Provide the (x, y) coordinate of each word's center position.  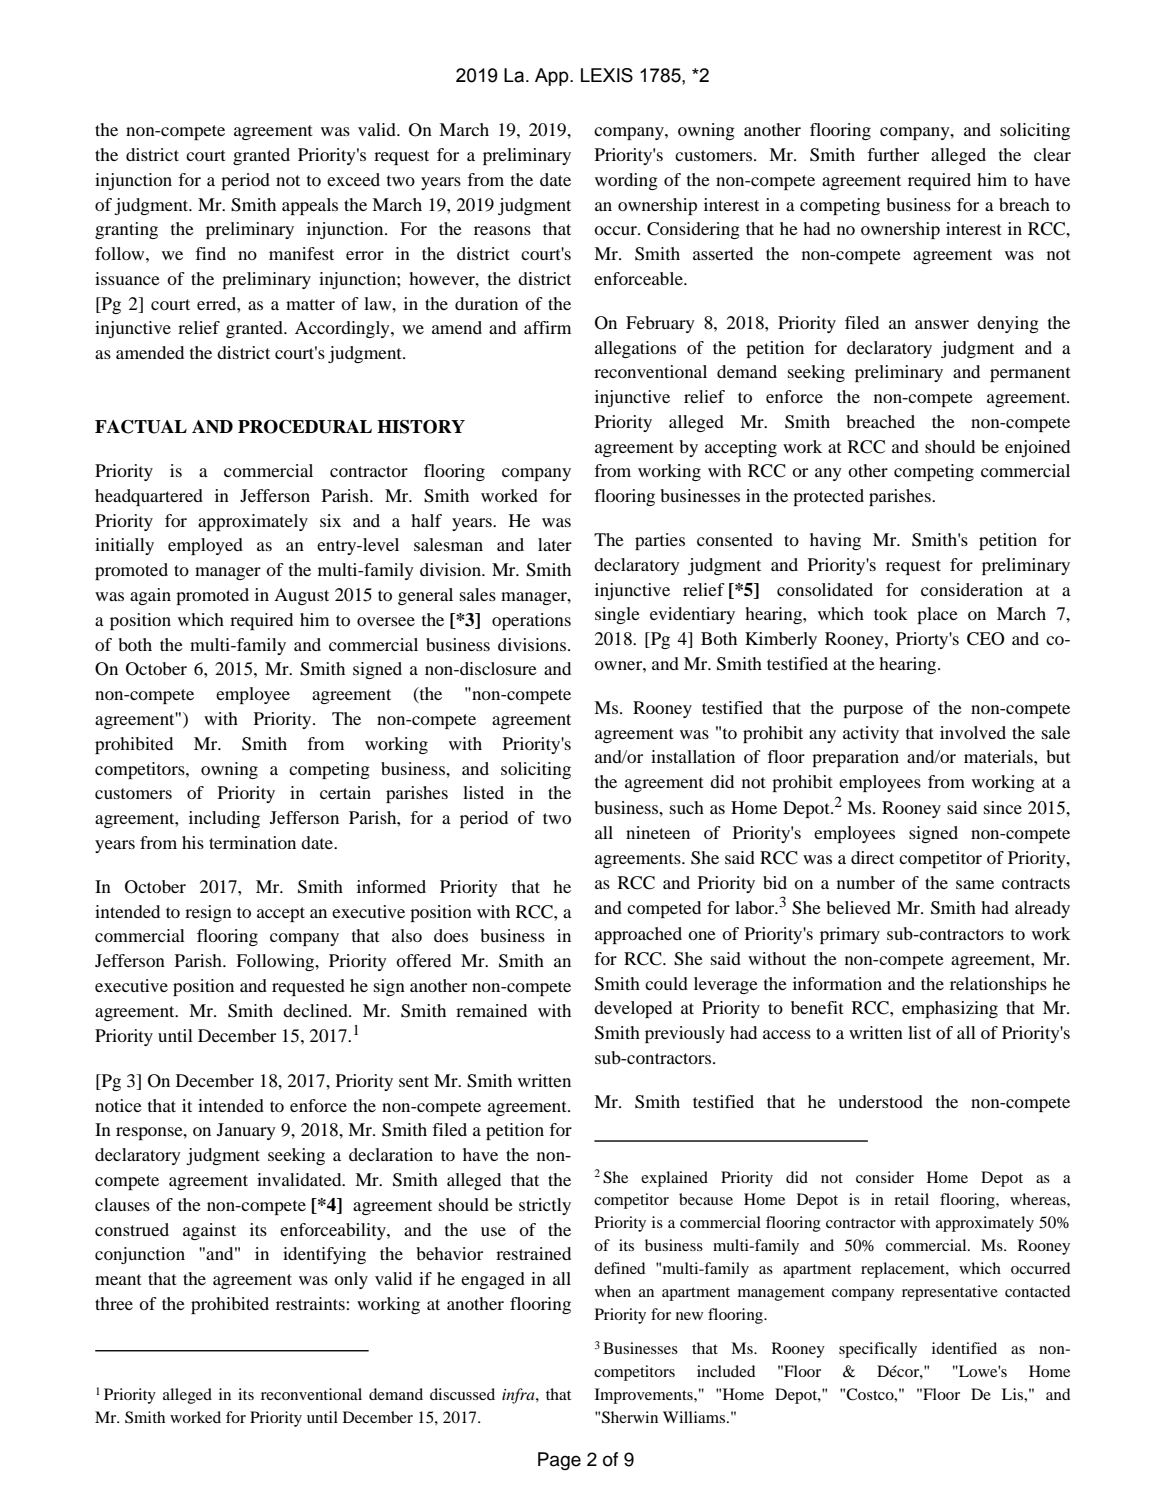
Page (559, 1461)
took (891, 613)
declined (316, 1010)
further (893, 154)
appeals (310, 206)
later (555, 544)
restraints (310, 1303)
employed (205, 546)
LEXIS (607, 75)
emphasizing (950, 1009)
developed (633, 1009)
